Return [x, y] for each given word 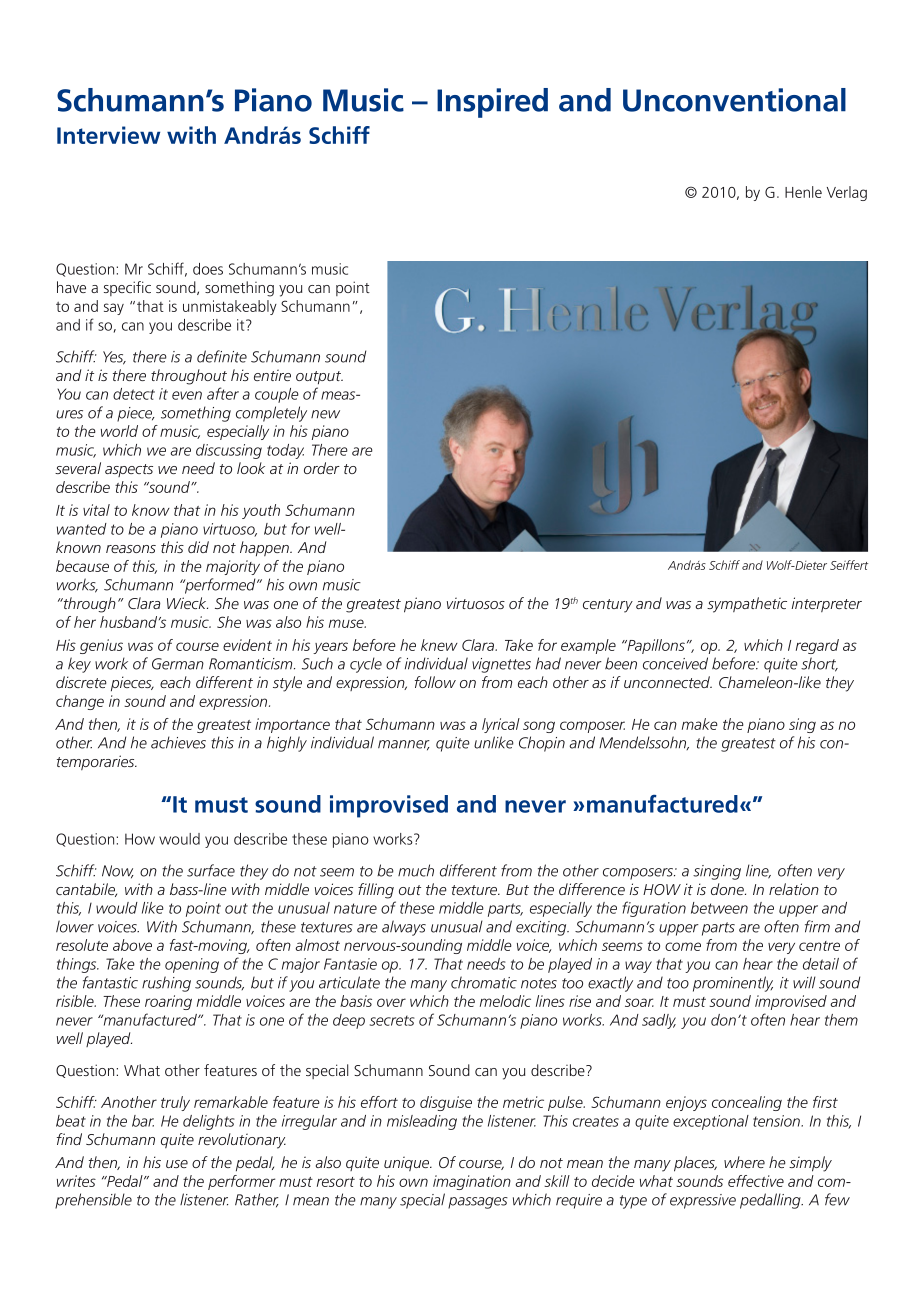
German [178, 664]
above [132, 945]
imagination [472, 1182]
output [319, 377]
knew [439, 645]
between [719, 908]
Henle [803, 192]
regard [817, 646]
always [404, 928]
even [187, 395]
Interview [108, 135]
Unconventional [734, 100]
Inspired [492, 103]
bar [143, 1121]
